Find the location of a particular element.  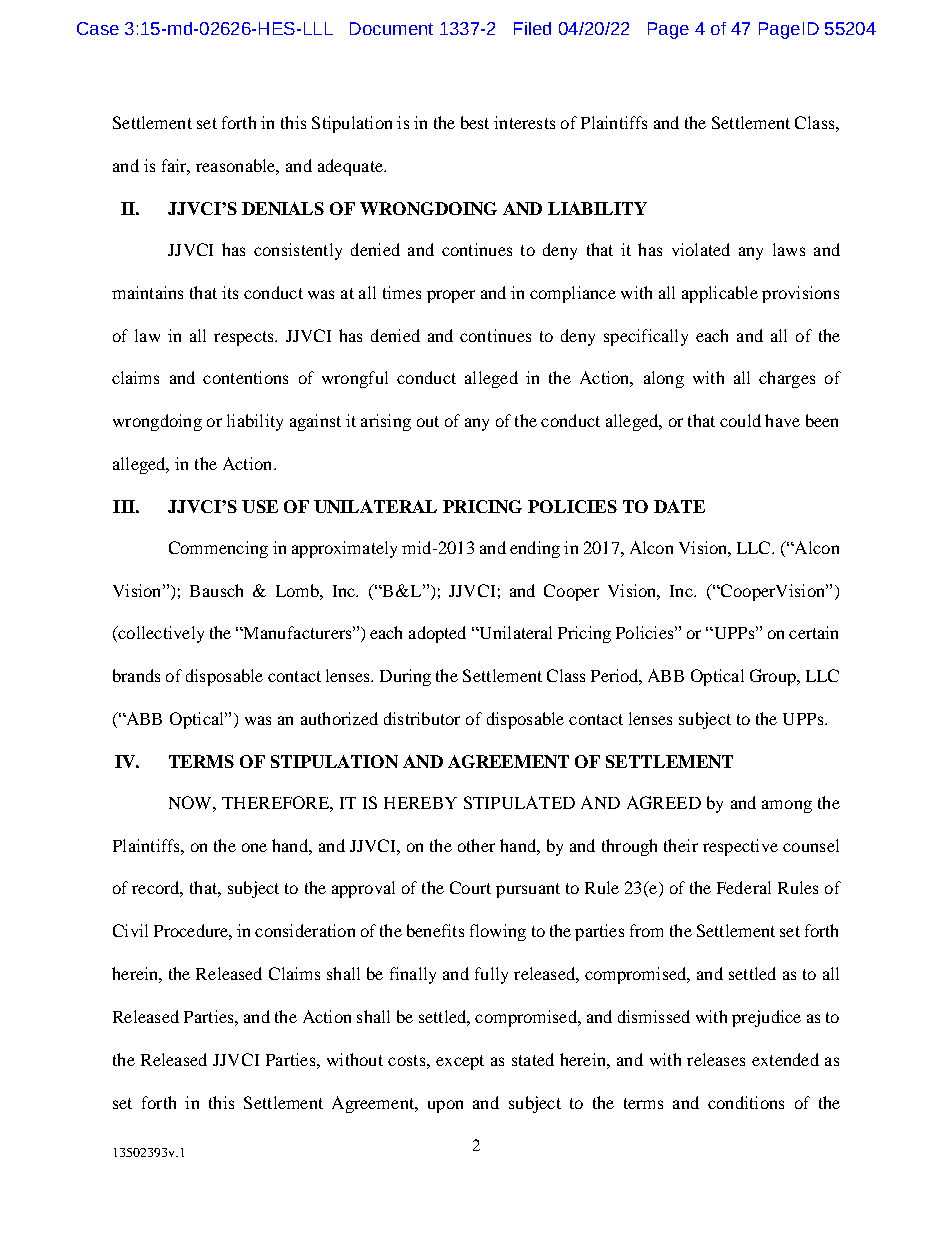

could is located at coordinates (740, 420).
